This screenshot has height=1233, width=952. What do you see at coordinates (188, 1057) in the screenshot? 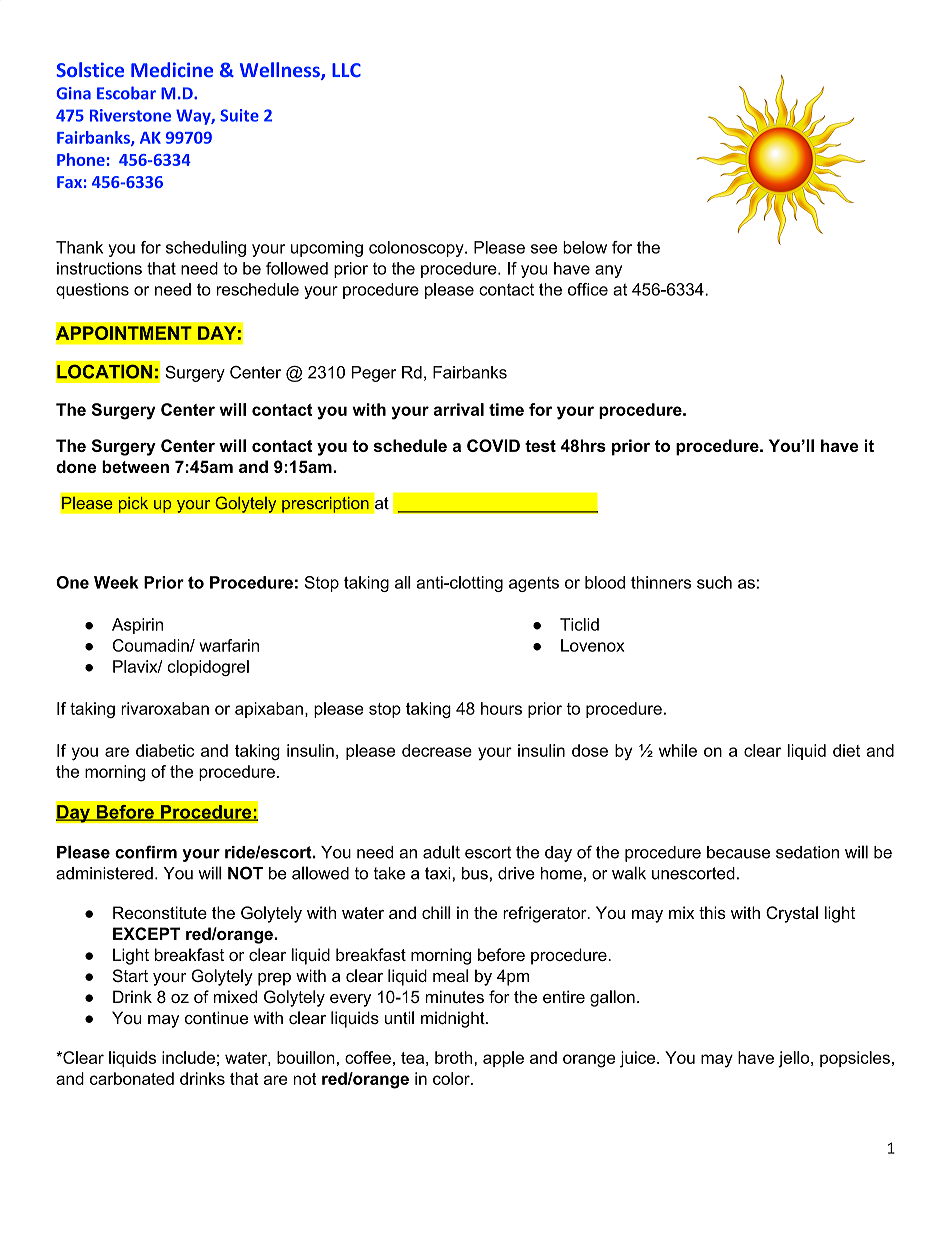
I see `include` at bounding box center [188, 1057].
